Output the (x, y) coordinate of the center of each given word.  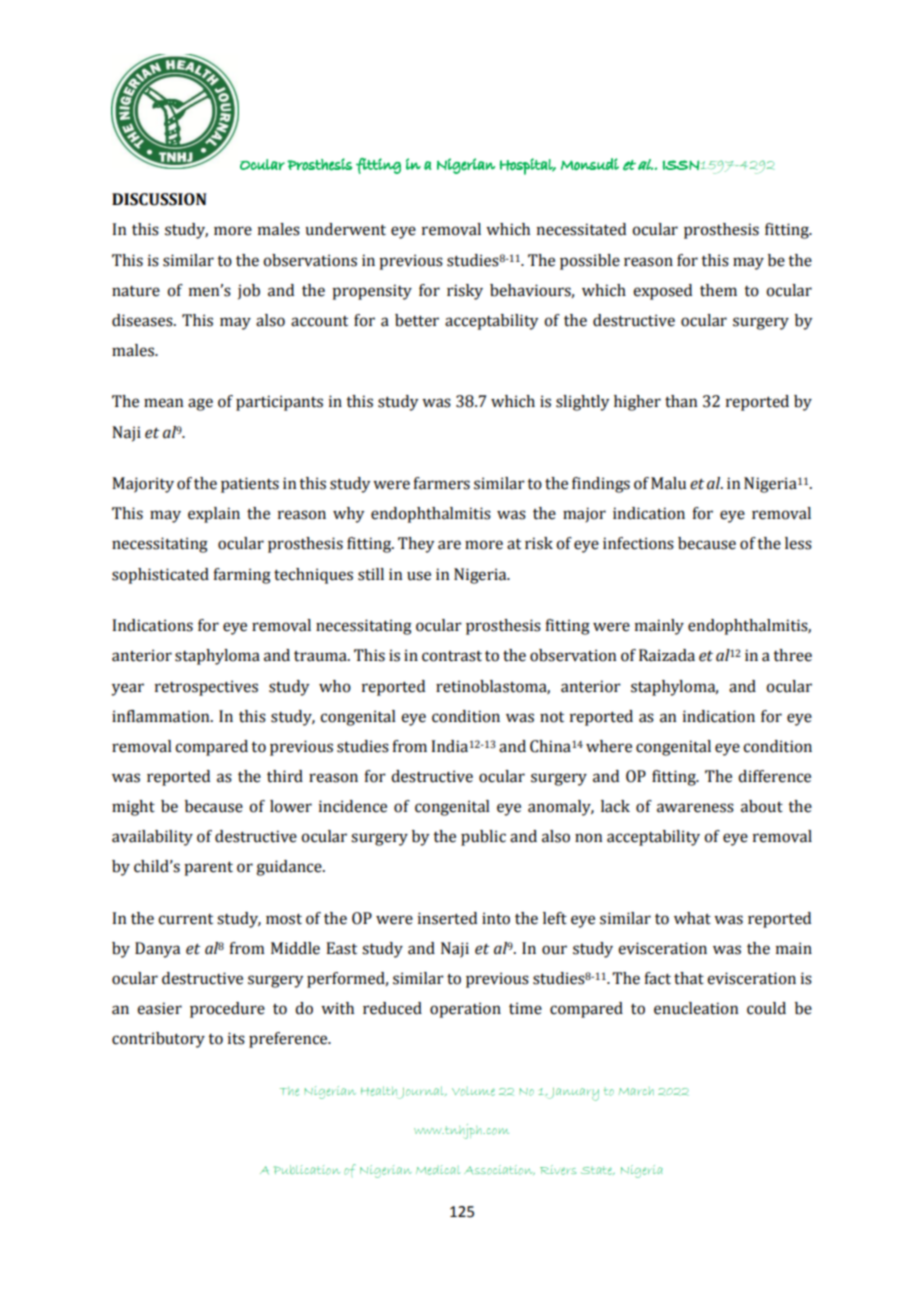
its (236, 1038)
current (185, 919)
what (692, 918)
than (681, 401)
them (718, 290)
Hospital (527, 166)
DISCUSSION (159, 199)
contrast (452, 656)
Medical (438, 1170)
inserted (447, 918)
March (636, 1091)
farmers (441, 483)
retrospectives (206, 688)
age (200, 404)
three (792, 655)
